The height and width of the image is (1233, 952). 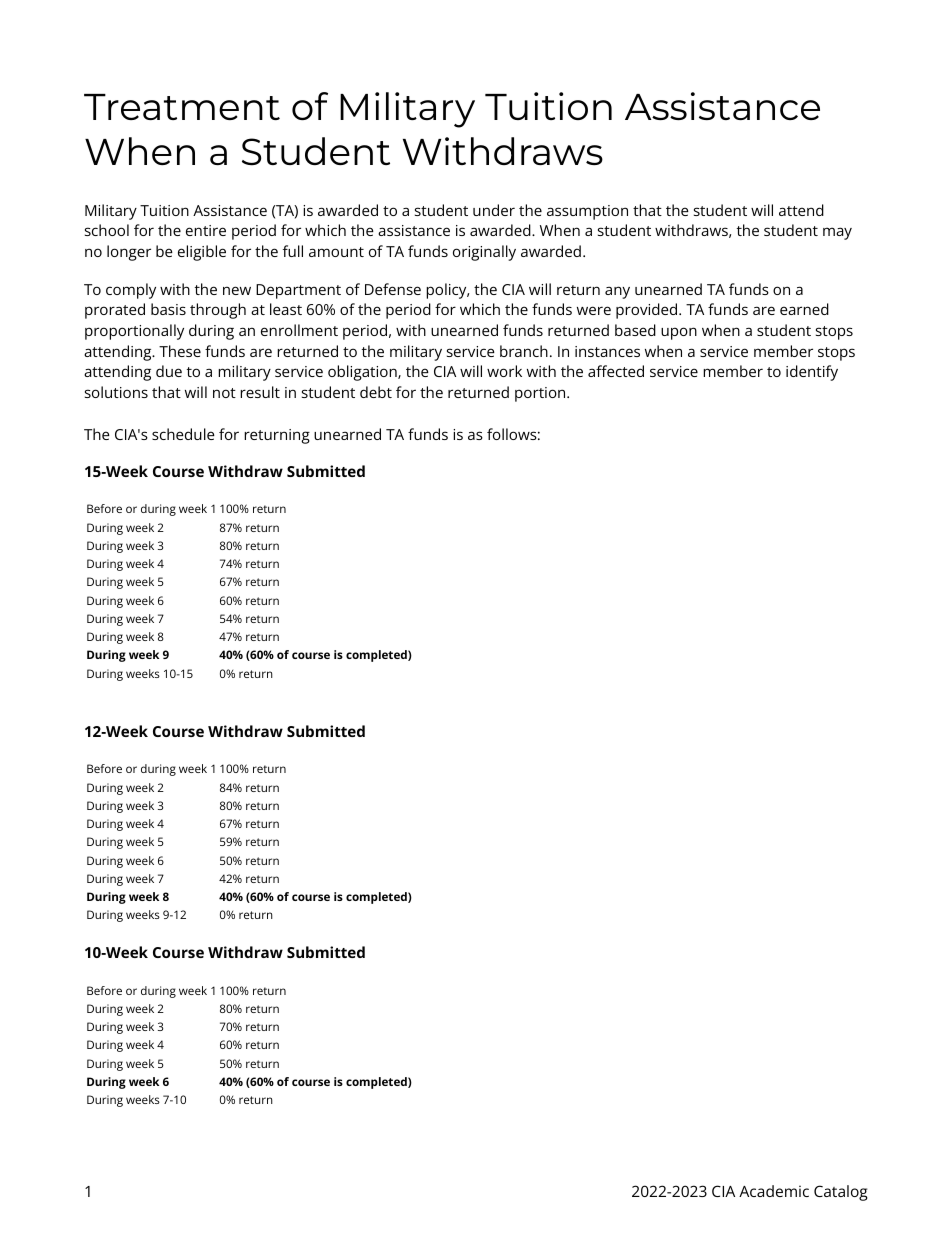 I want to click on Treatment, so click(x=182, y=107).
